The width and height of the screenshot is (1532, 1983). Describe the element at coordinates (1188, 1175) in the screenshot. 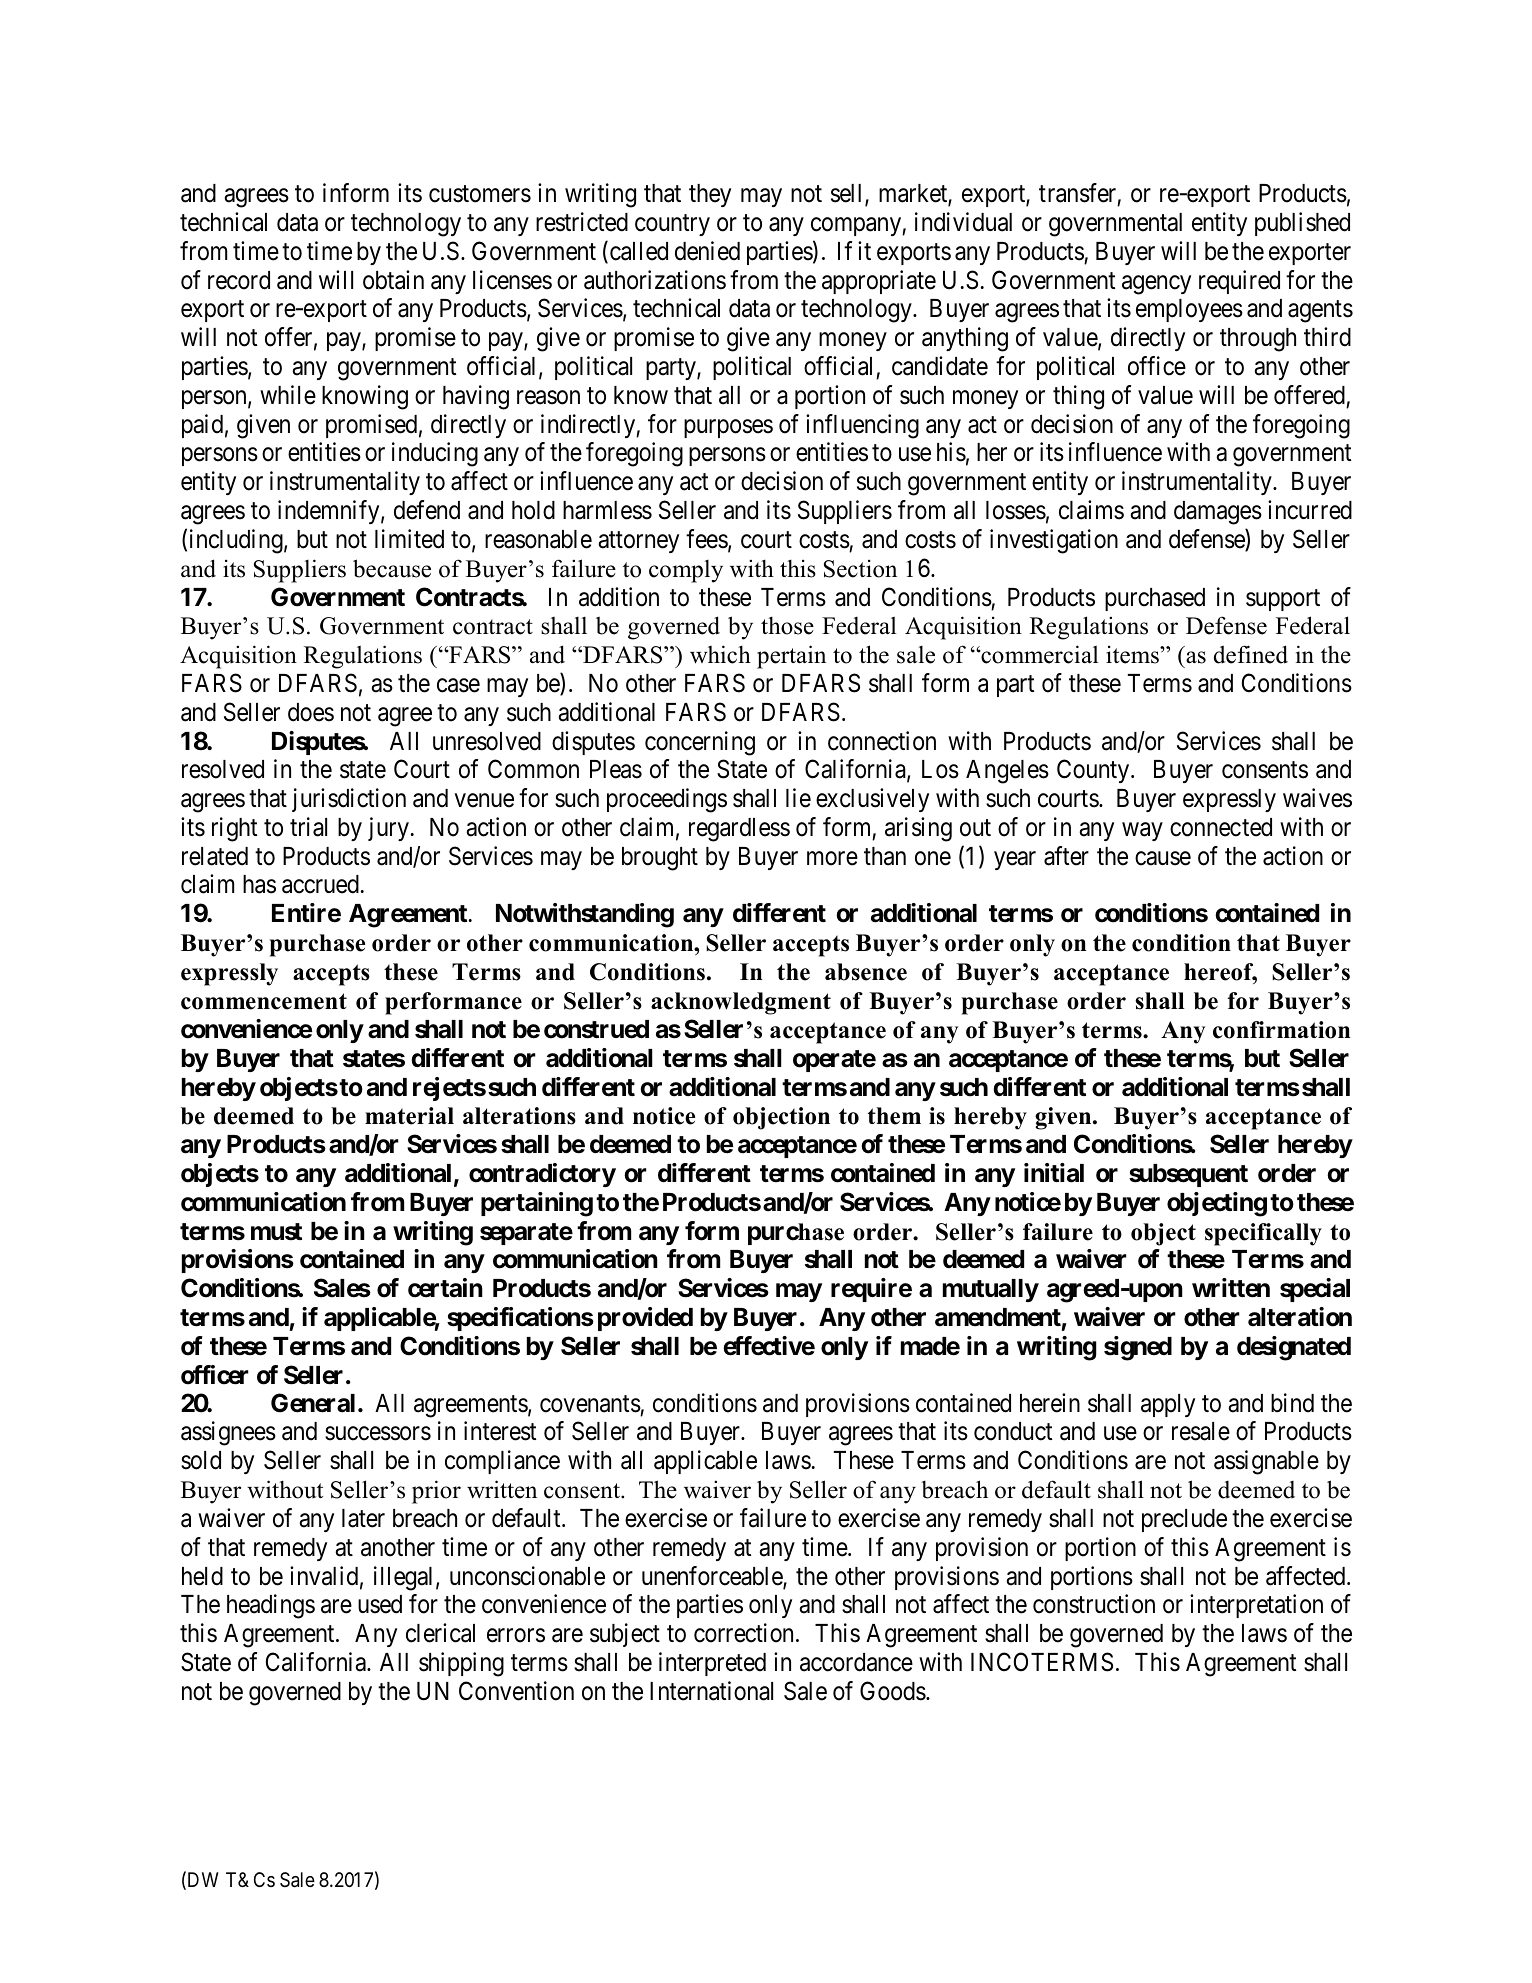

I see `subsequent` at that location.
